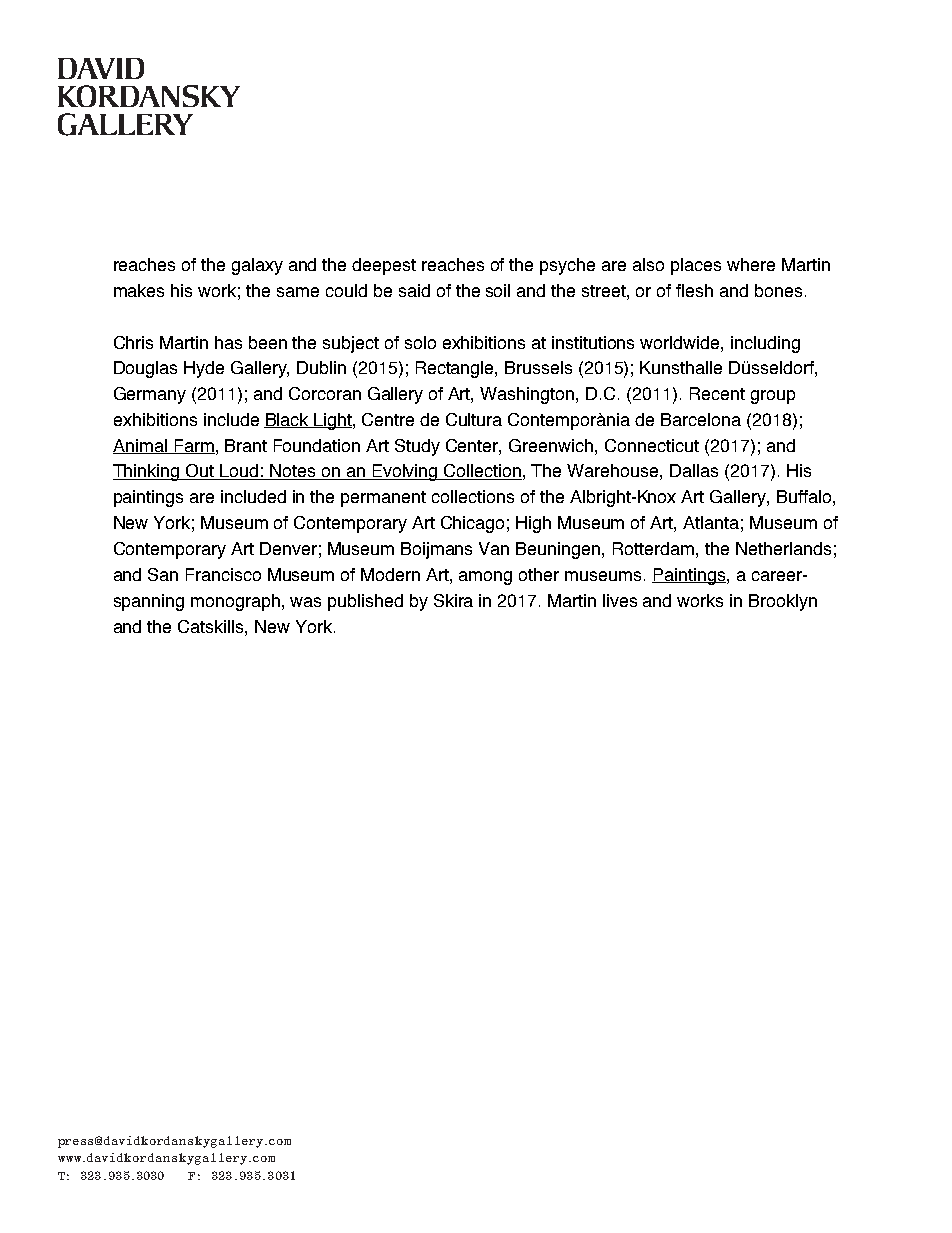 The height and width of the image is (1233, 952). Describe the element at coordinates (405, 472) in the image. I see `Evolving` at that location.
